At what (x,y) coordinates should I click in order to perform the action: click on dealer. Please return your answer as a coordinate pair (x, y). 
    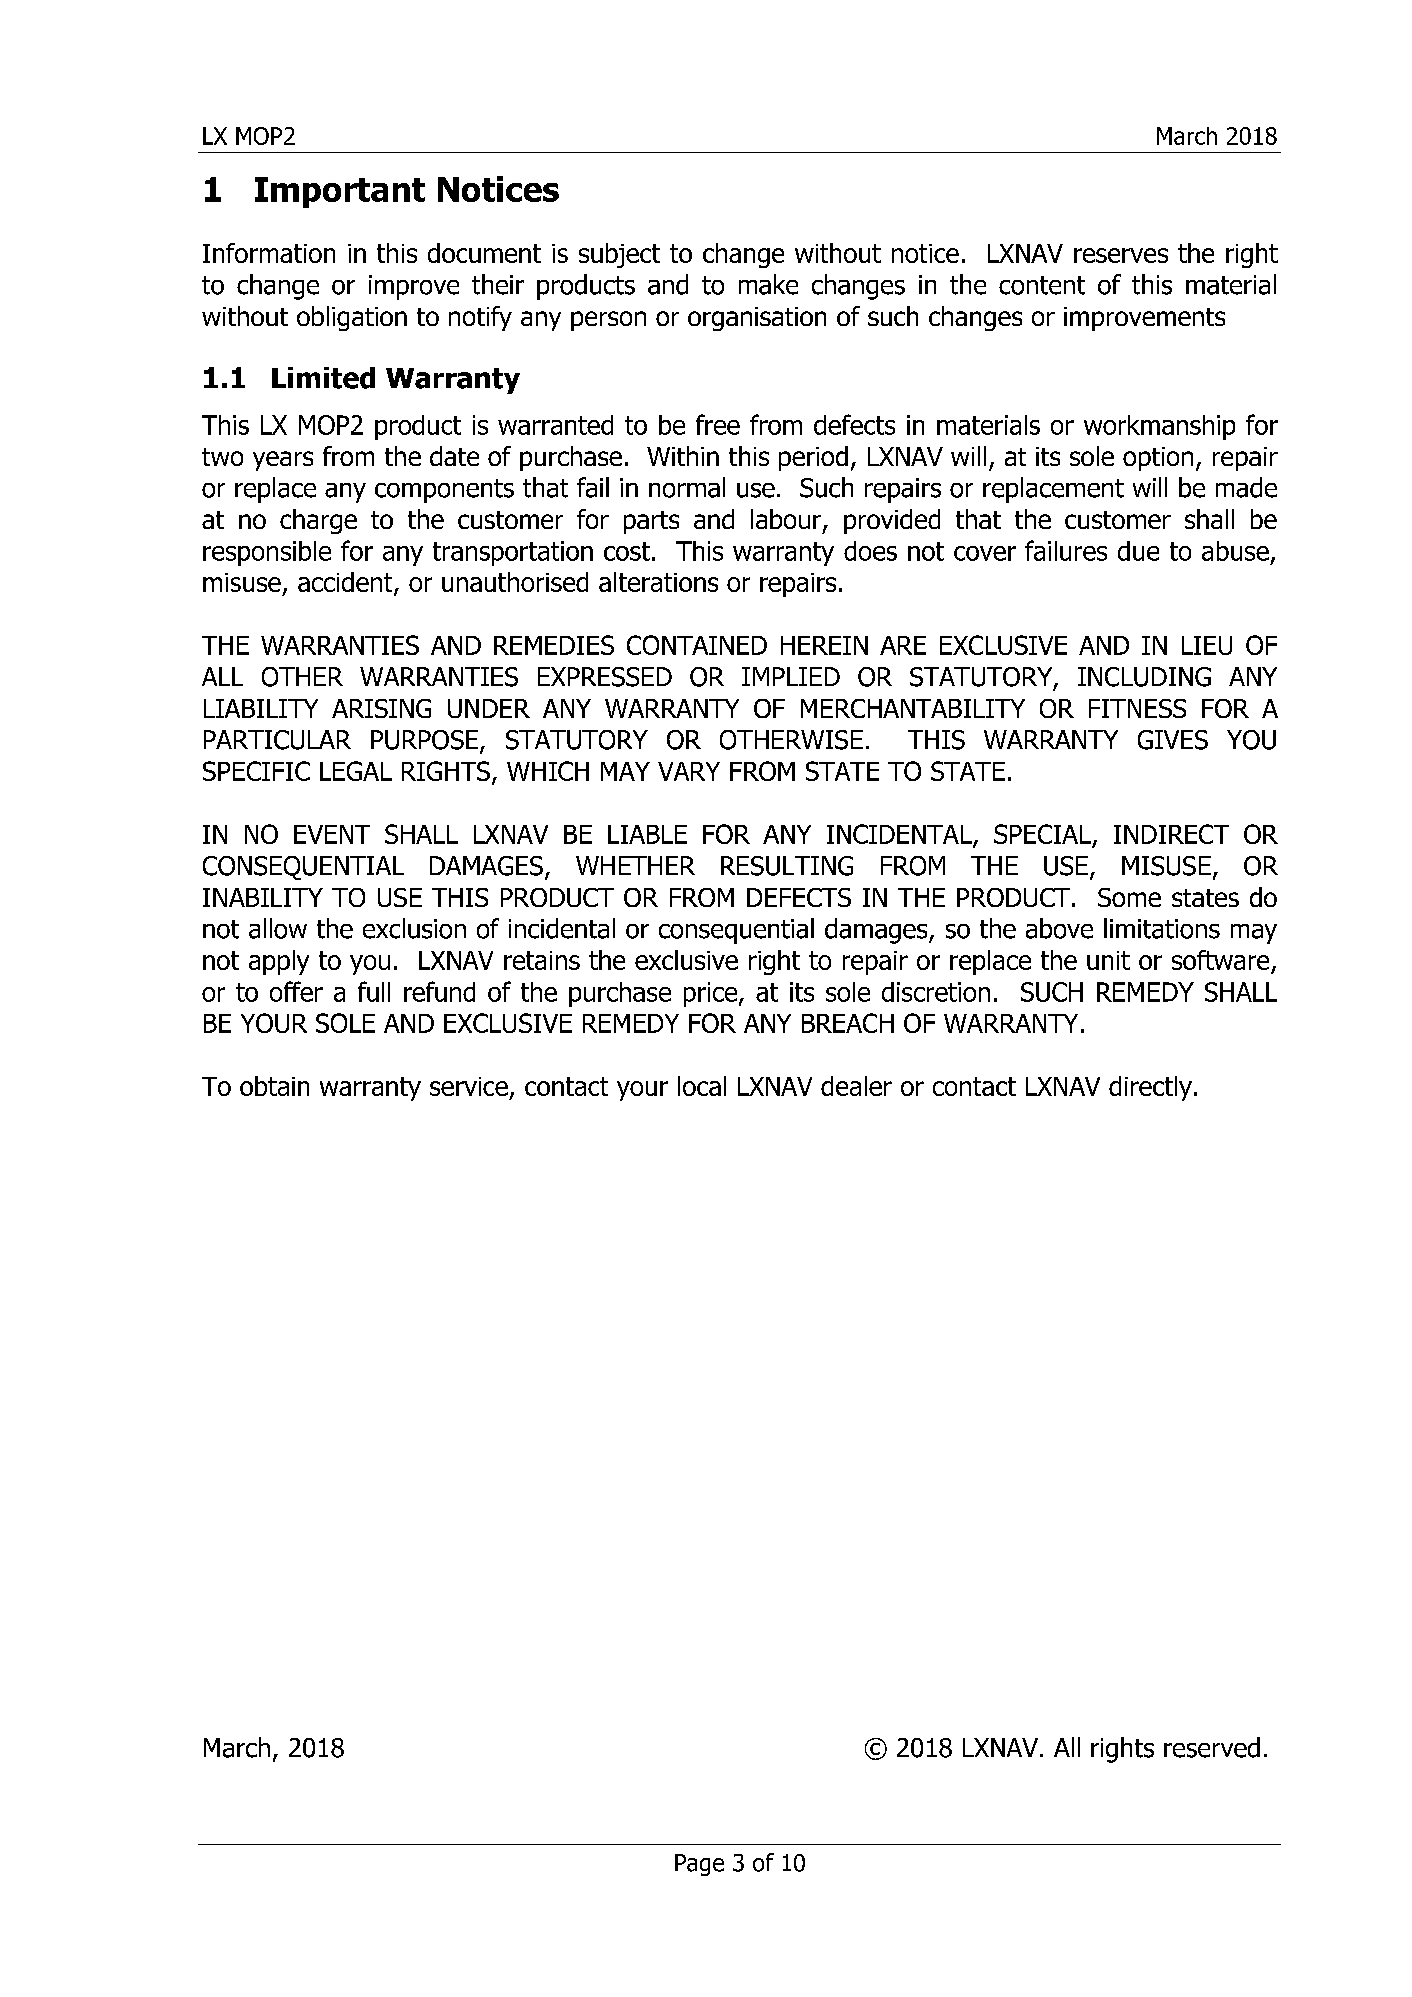
    Looking at the image, I should click on (856, 1086).
